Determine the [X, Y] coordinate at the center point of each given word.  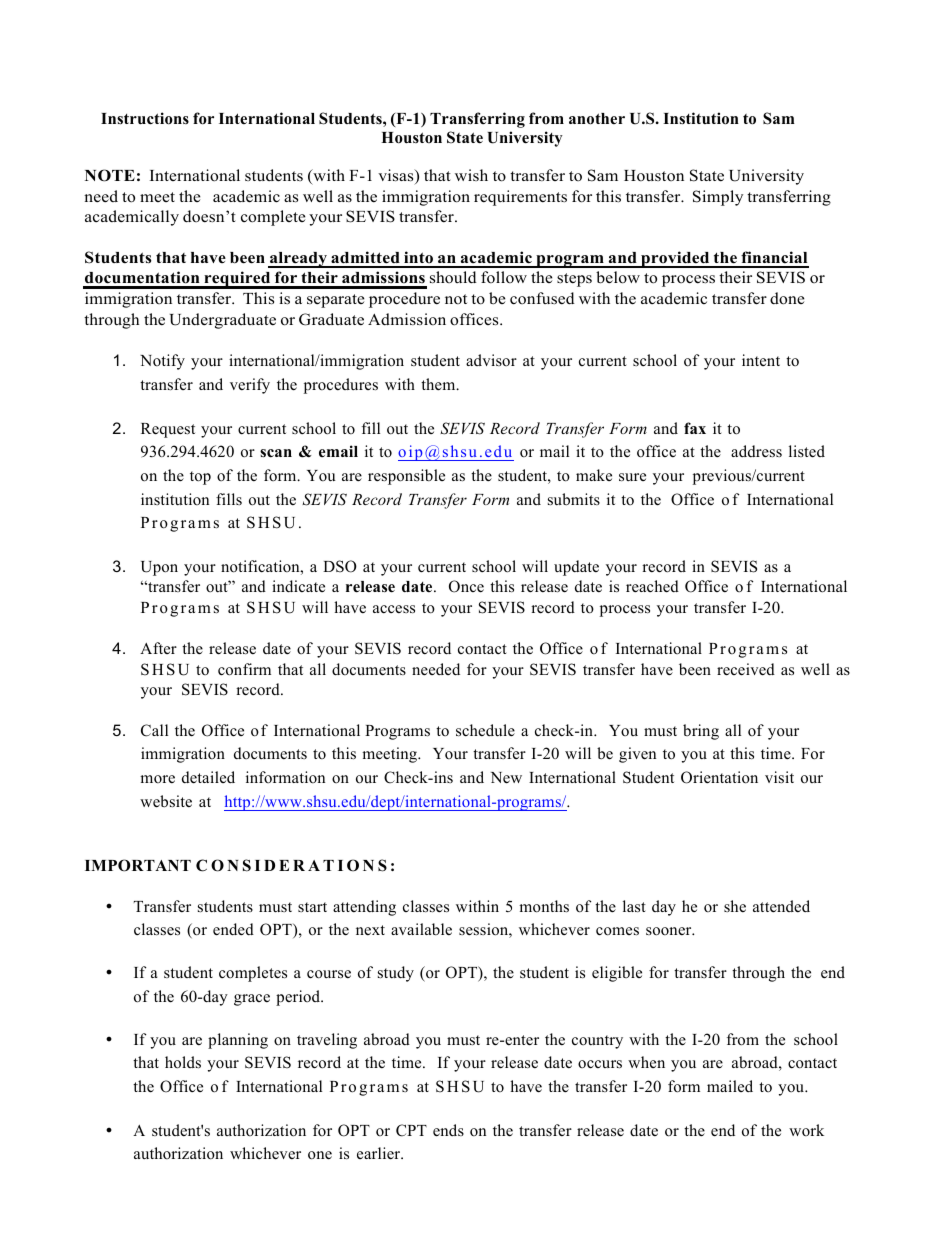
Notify [162, 362]
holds [183, 1062]
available [421, 929]
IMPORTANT [138, 865]
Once [466, 586]
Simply [718, 198]
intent [761, 360]
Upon [159, 568]
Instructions [145, 118]
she [735, 906]
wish [471, 175]
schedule [485, 730]
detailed [208, 777]
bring [701, 732]
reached [652, 586]
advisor [491, 360]
